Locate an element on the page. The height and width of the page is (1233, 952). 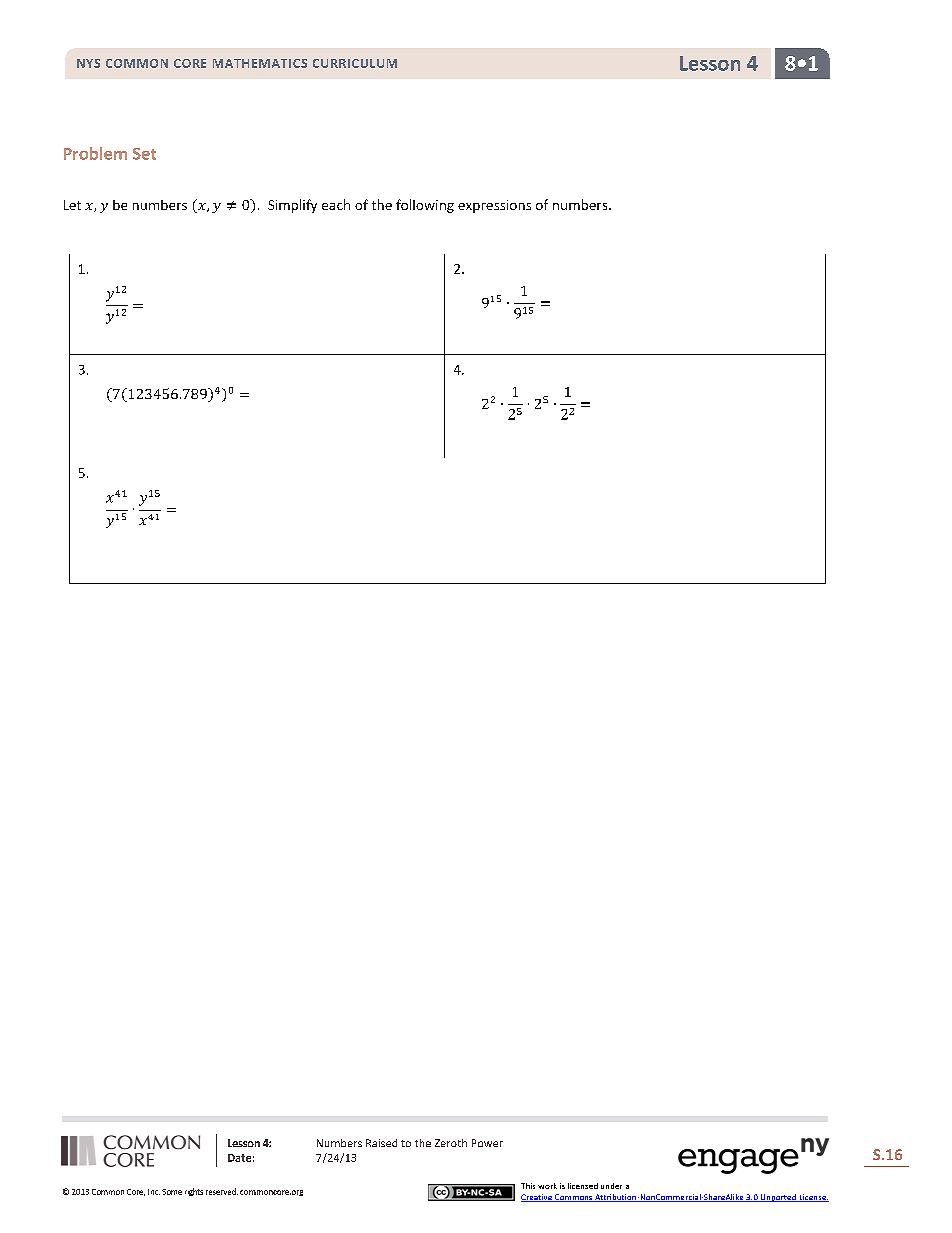
Raised is located at coordinates (381, 1143).
